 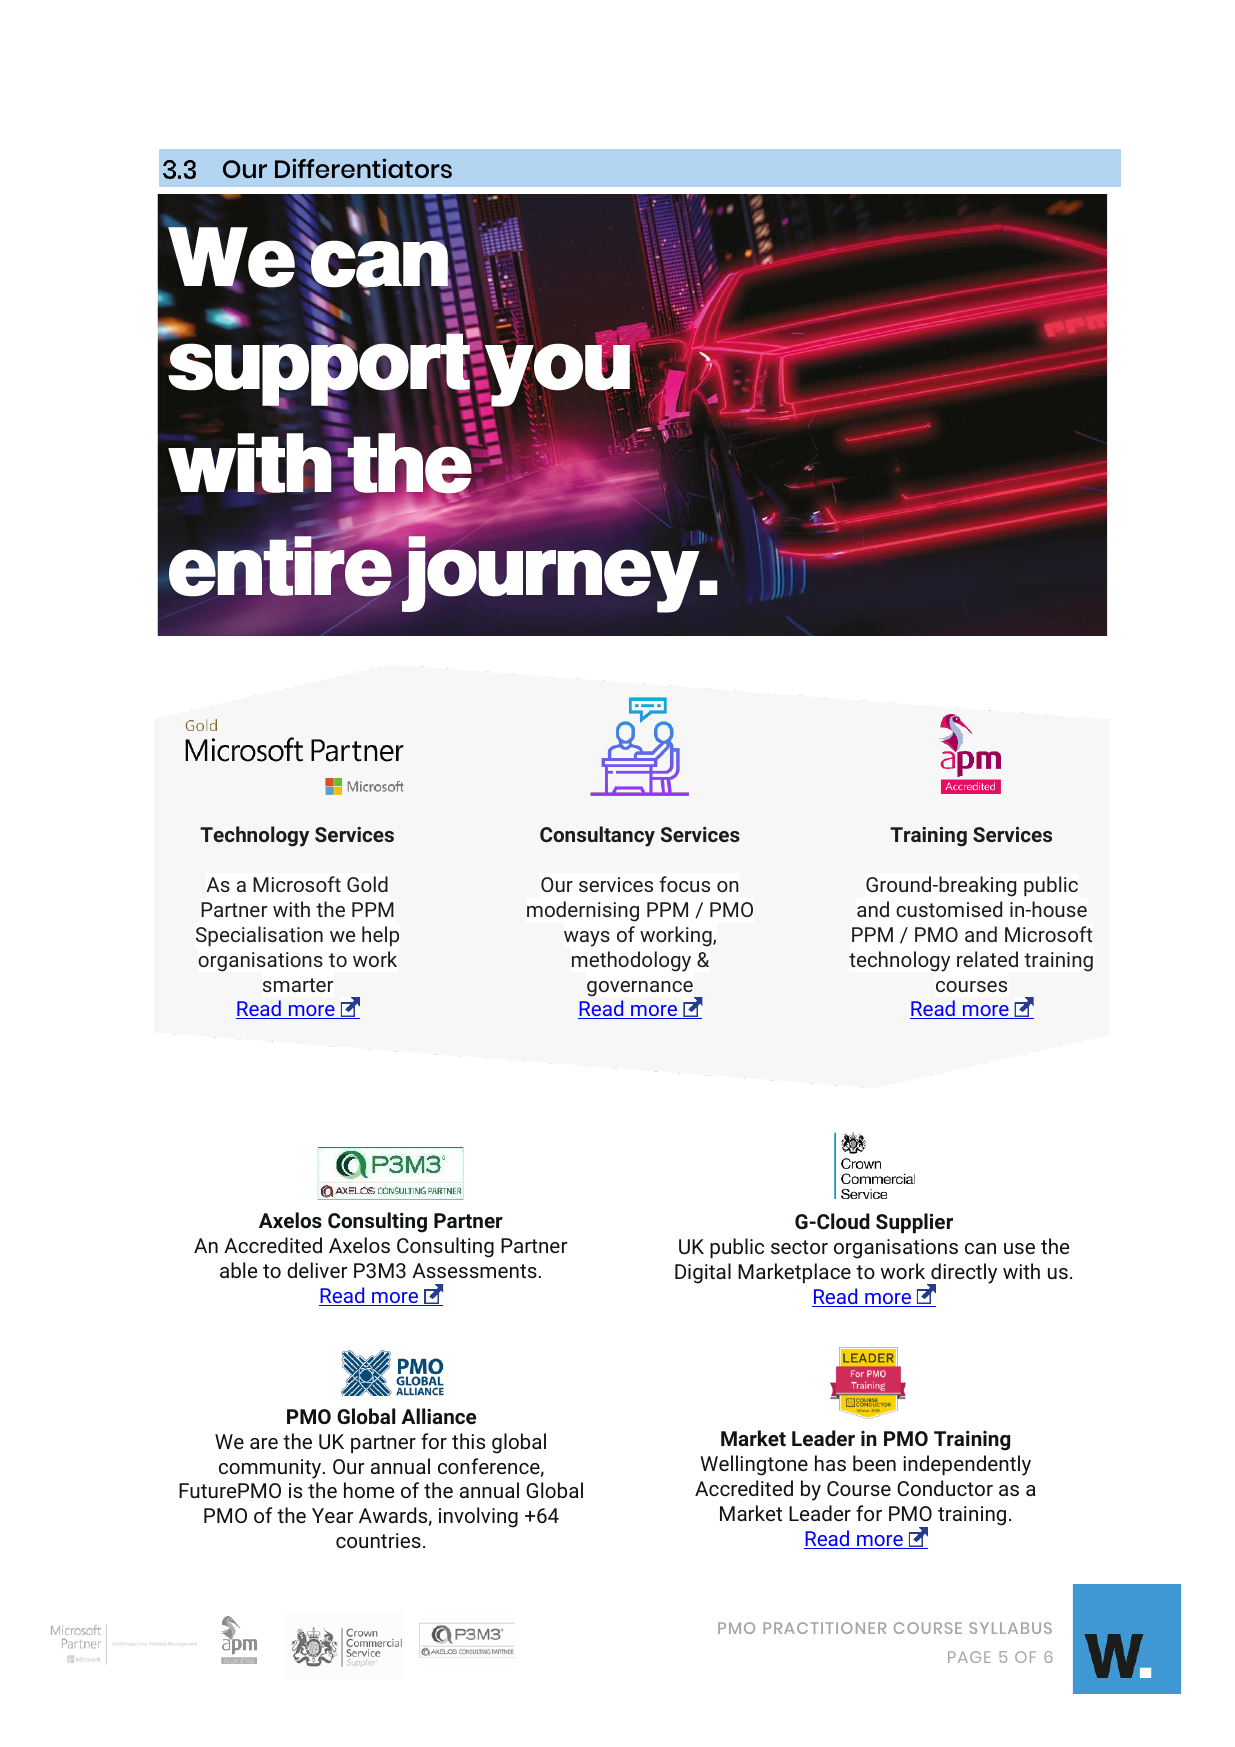 What do you see at coordinates (987, 959) in the screenshot?
I see `related` at bounding box center [987, 959].
